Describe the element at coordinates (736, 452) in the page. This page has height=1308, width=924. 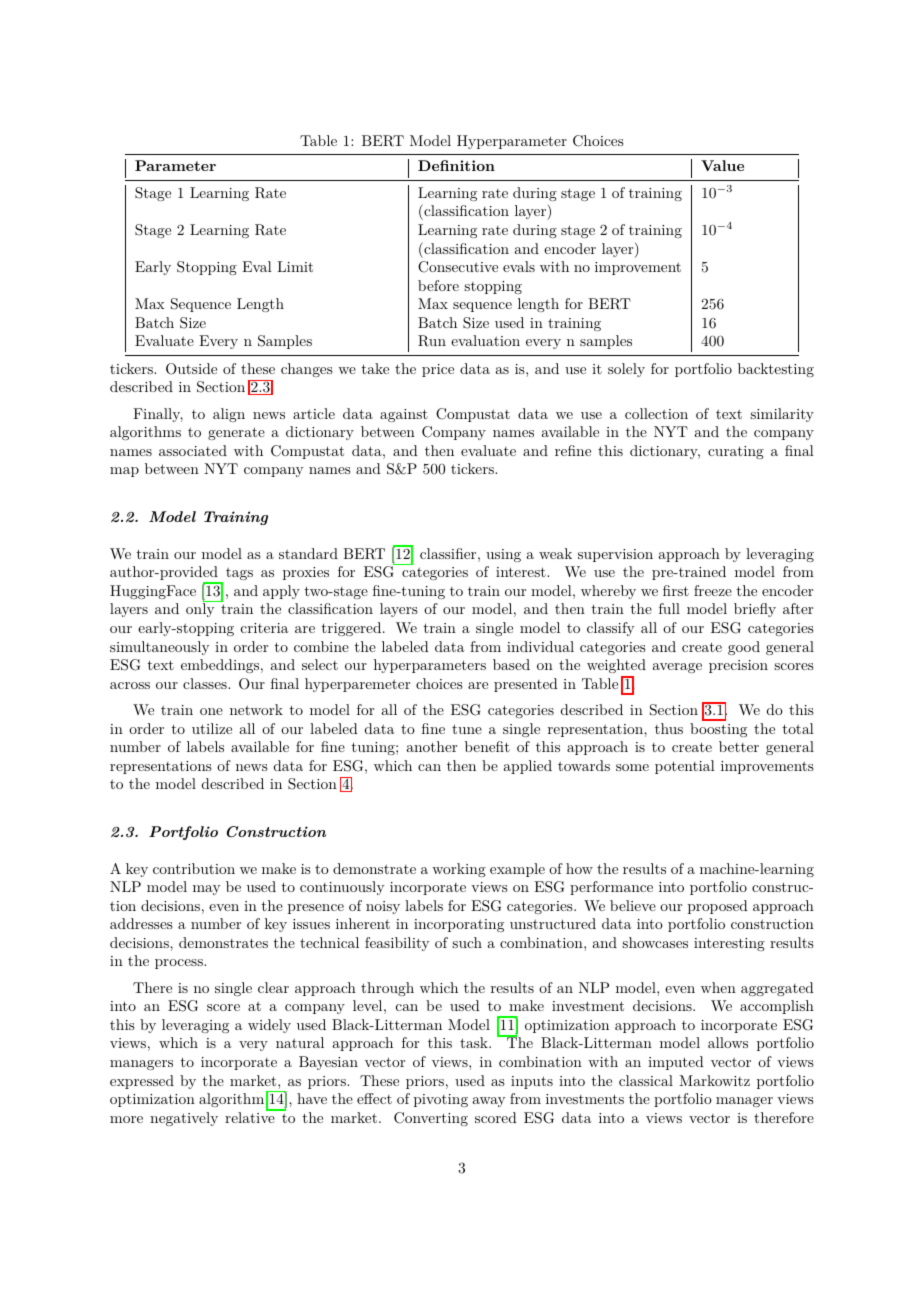
I see `curating` at that location.
